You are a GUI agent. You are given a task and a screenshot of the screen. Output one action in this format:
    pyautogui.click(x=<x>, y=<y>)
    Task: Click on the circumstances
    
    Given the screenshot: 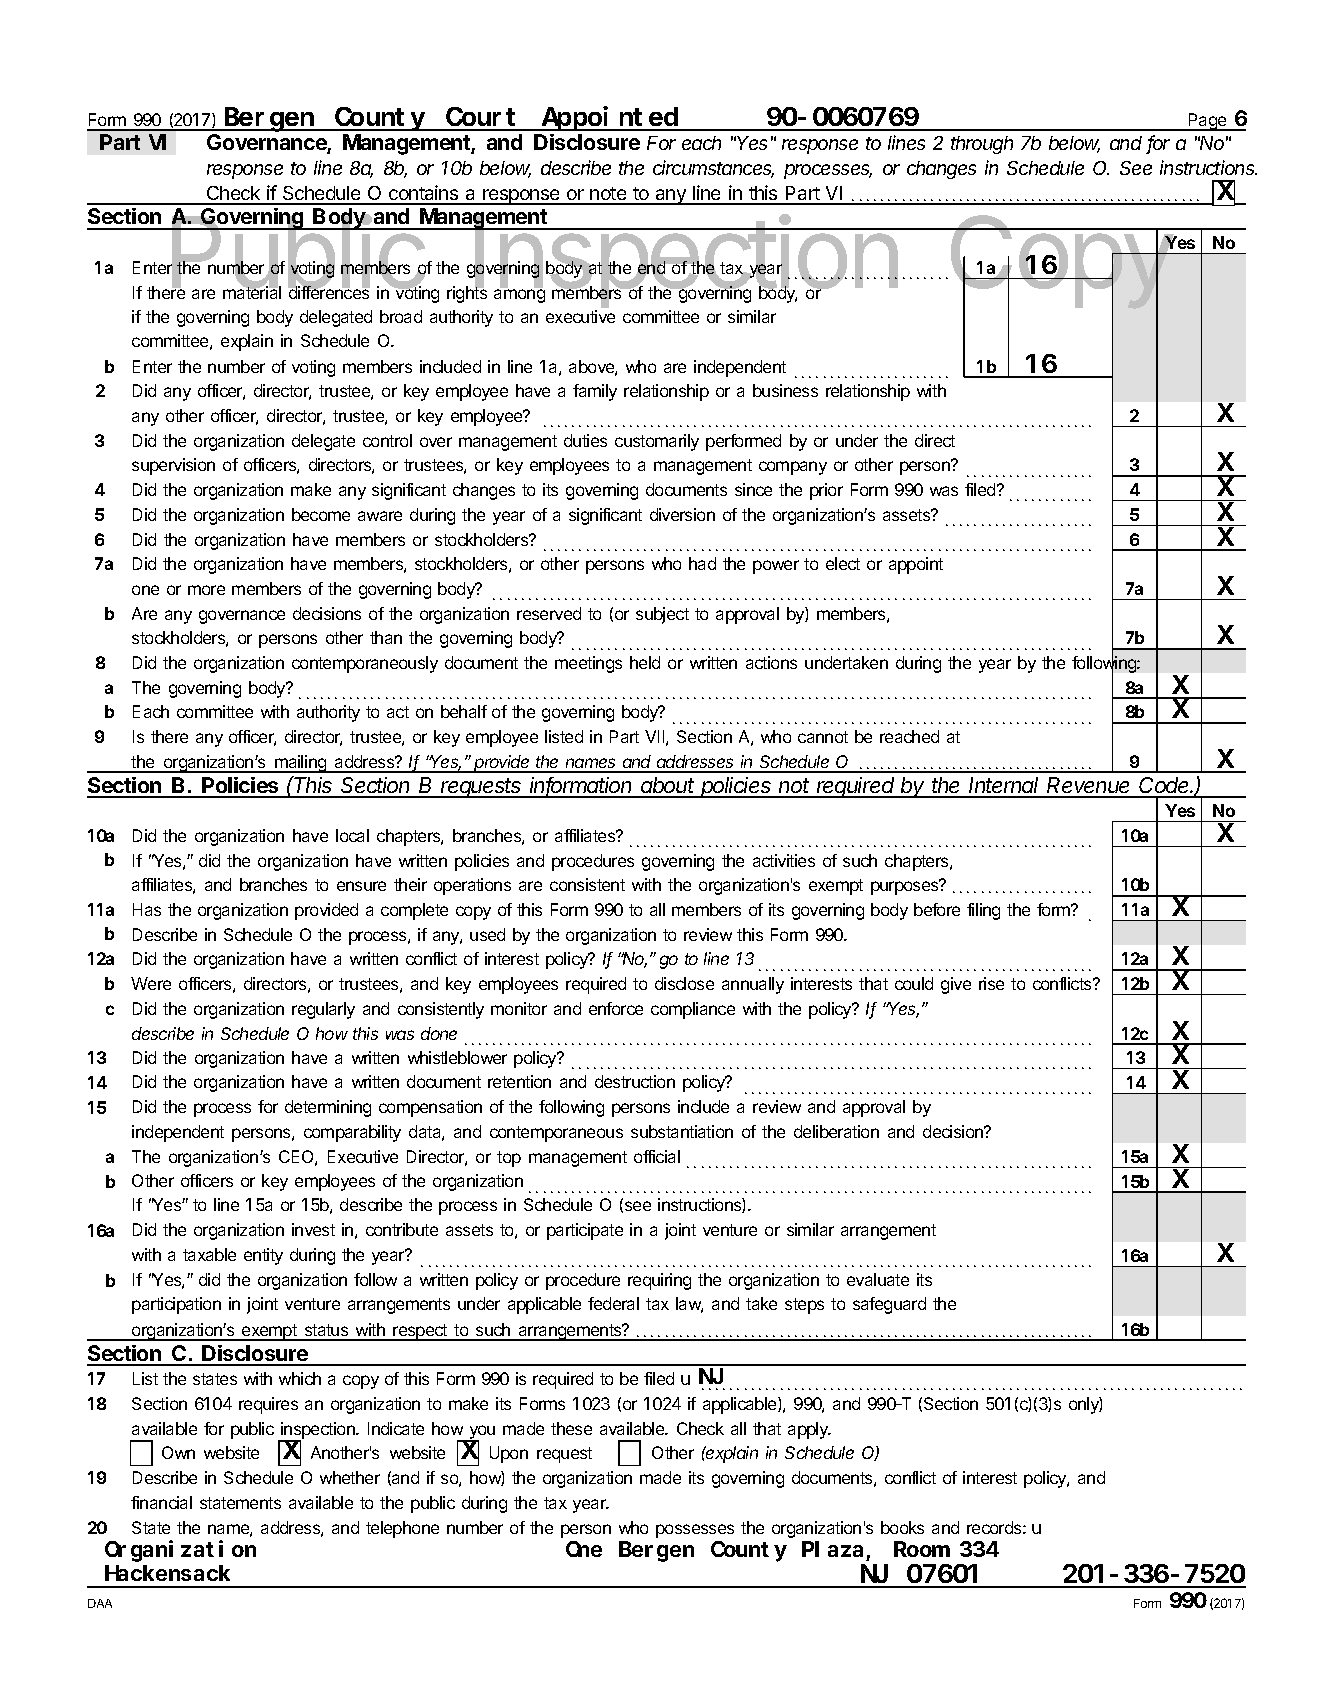 What is the action you would take?
    pyautogui.click(x=713, y=169)
